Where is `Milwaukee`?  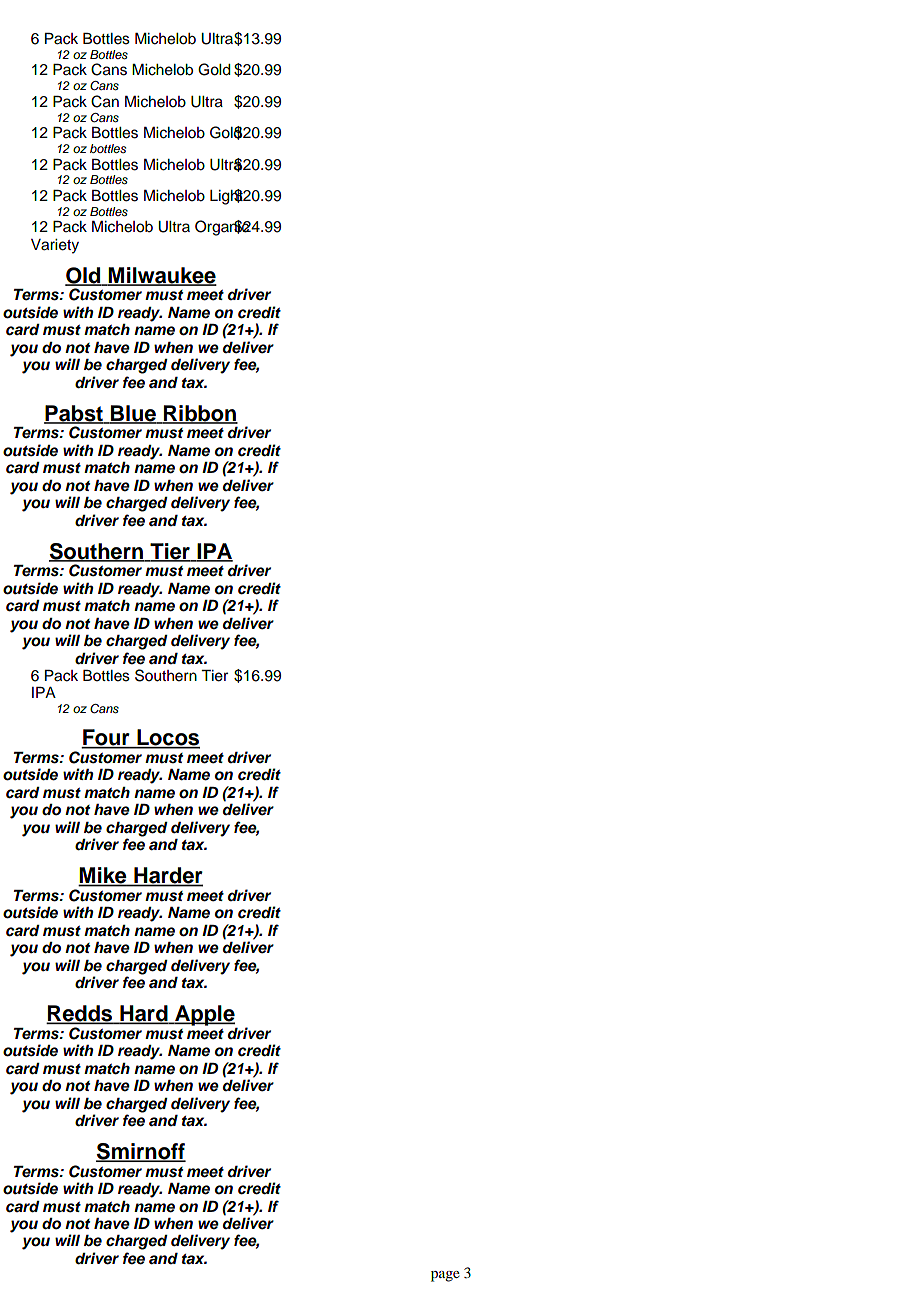
Milwaukee is located at coordinates (162, 276).
